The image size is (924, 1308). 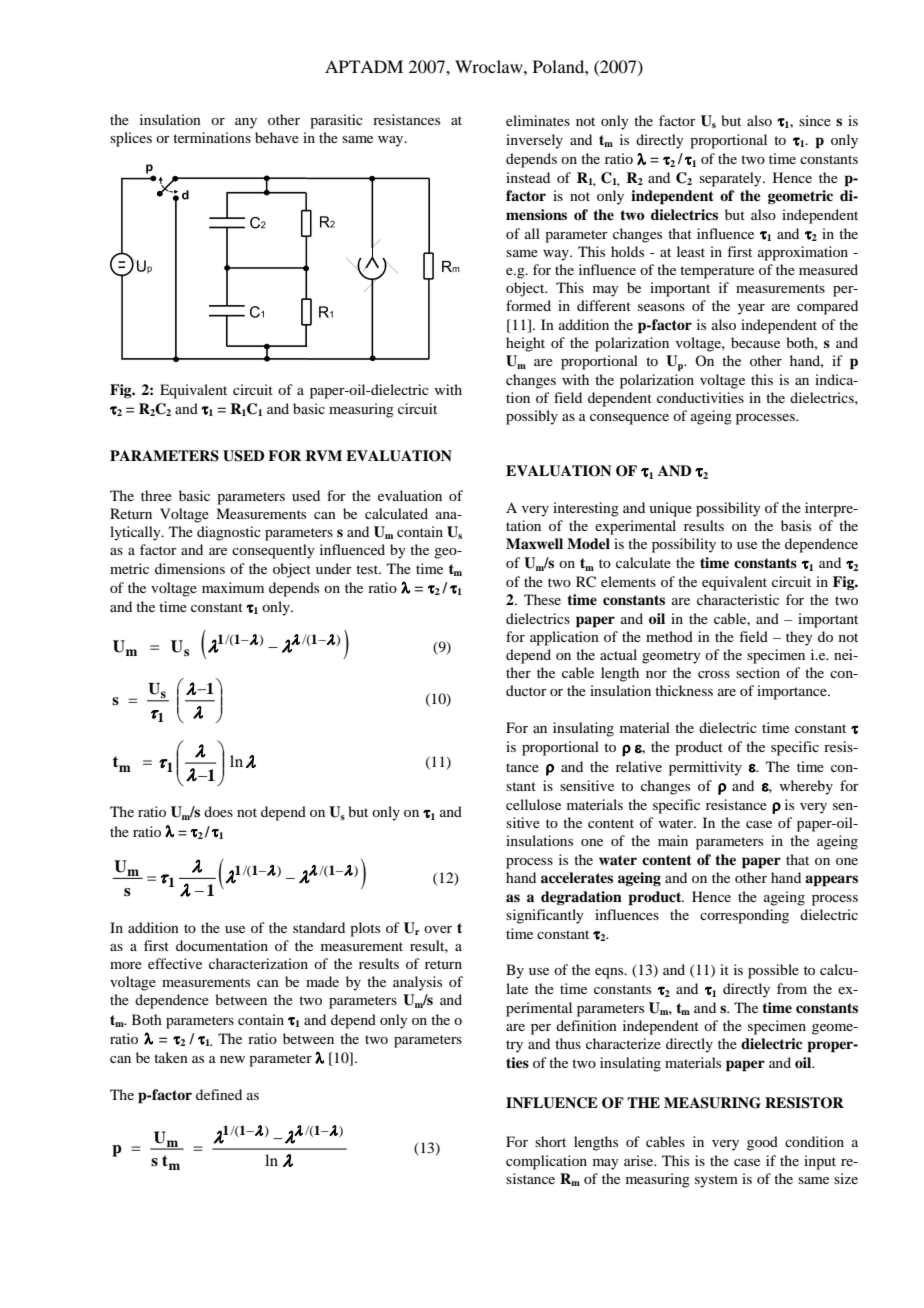 What do you see at coordinates (246, 123) in the screenshot?
I see `any` at bounding box center [246, 123].
